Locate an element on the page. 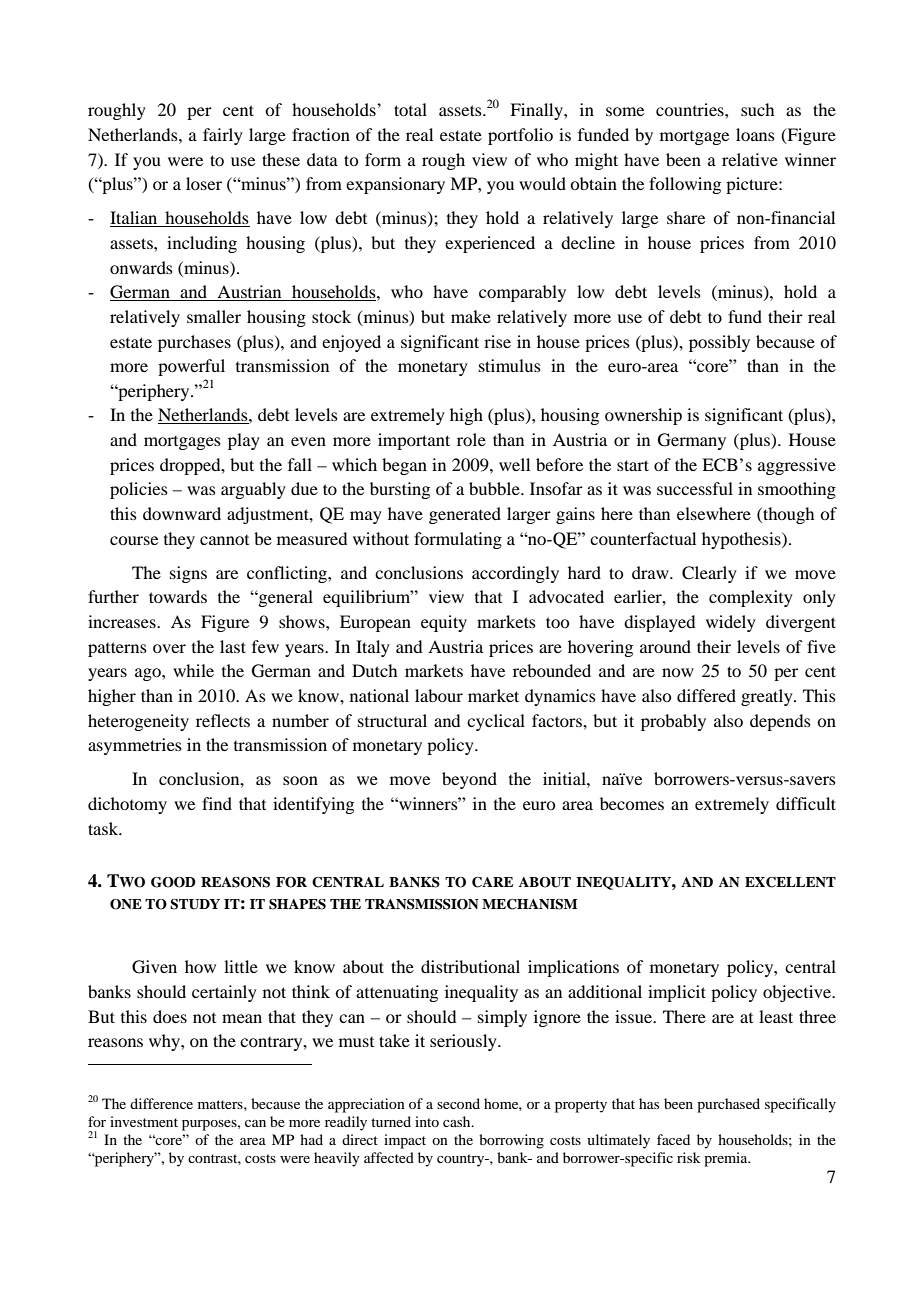  portfolio is located at coordinates (520, 136).
